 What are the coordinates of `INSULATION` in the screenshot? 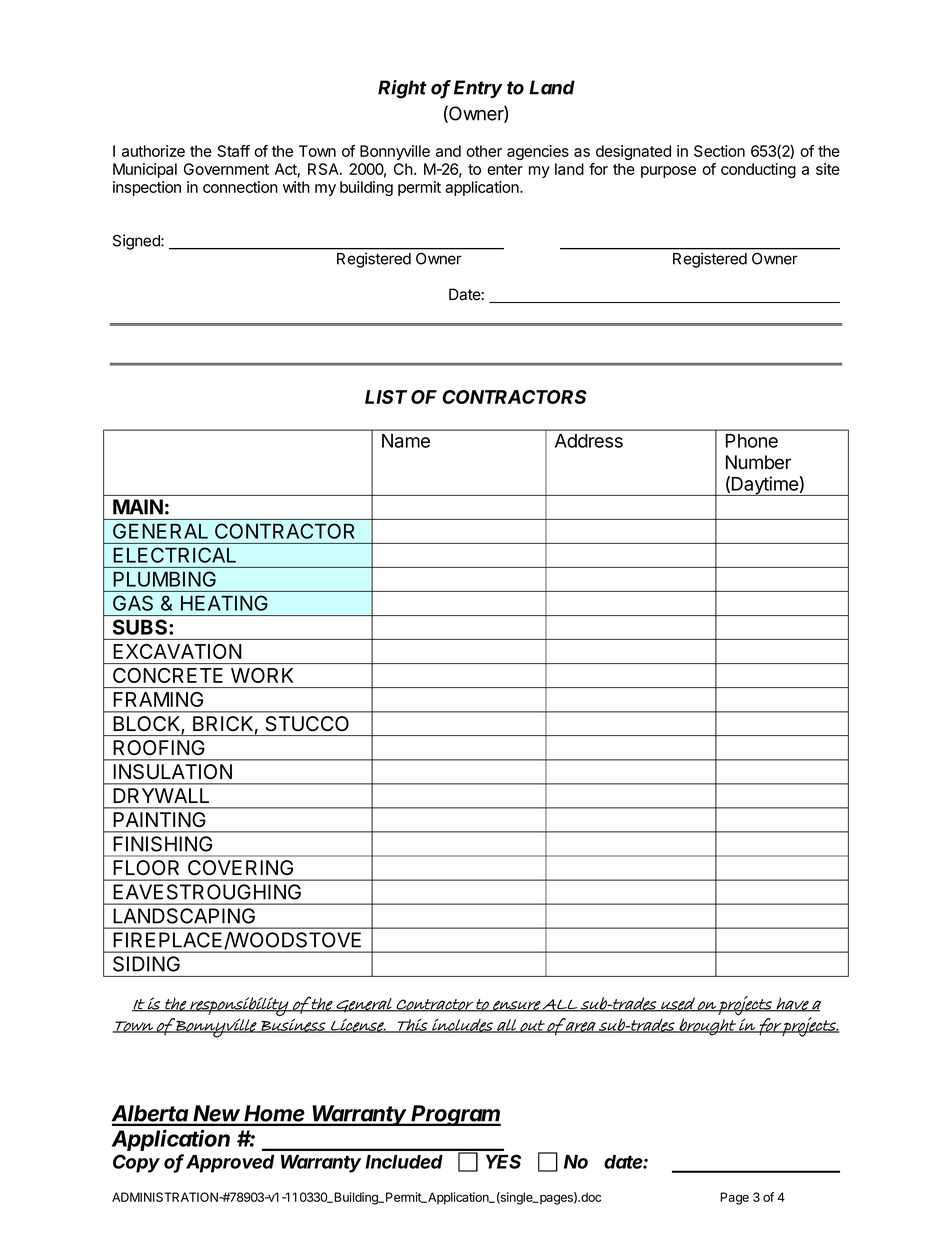 It's located at (173, 771).
